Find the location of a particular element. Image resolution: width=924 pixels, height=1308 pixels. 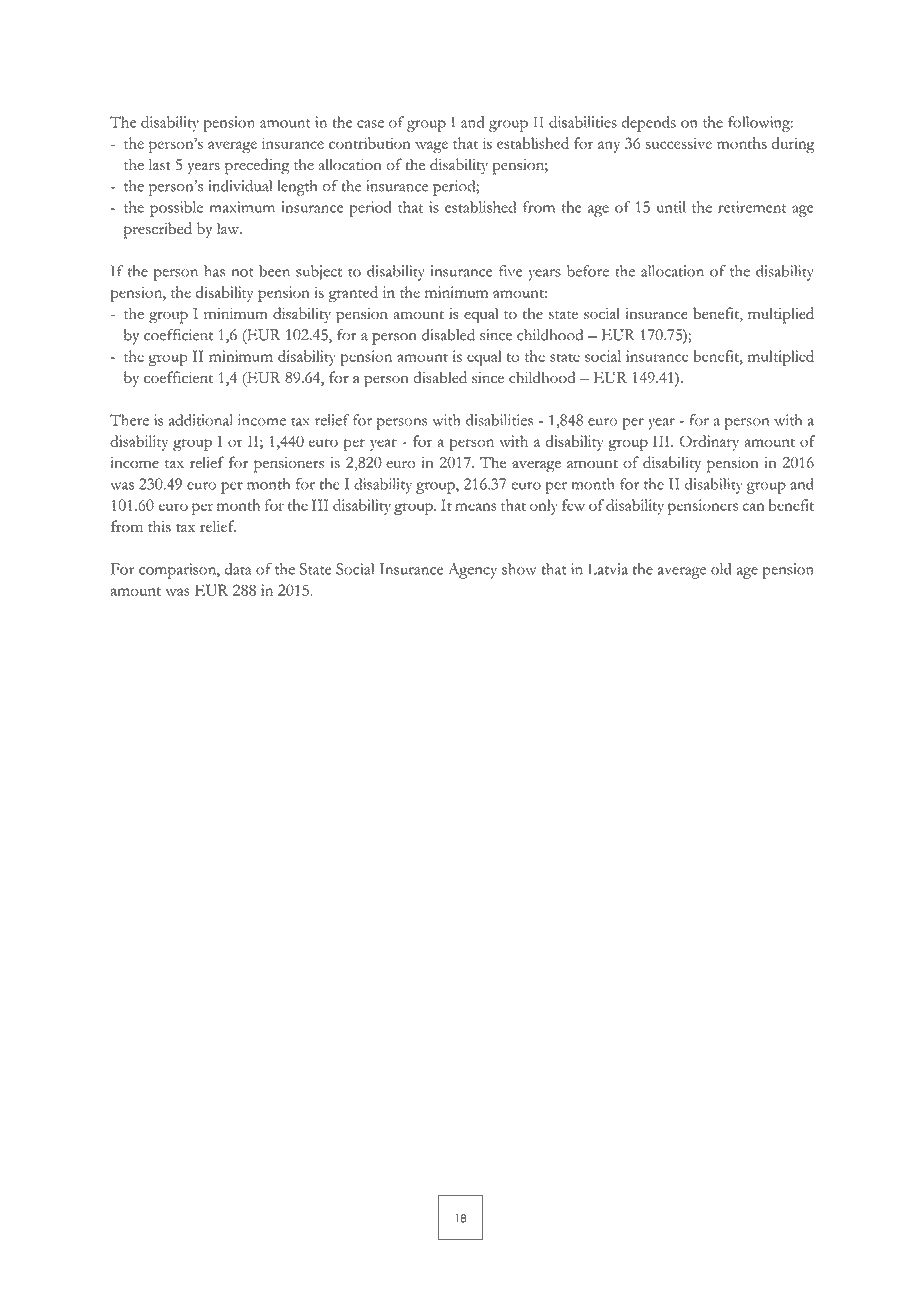

can is located at coordinates (753, 507).
